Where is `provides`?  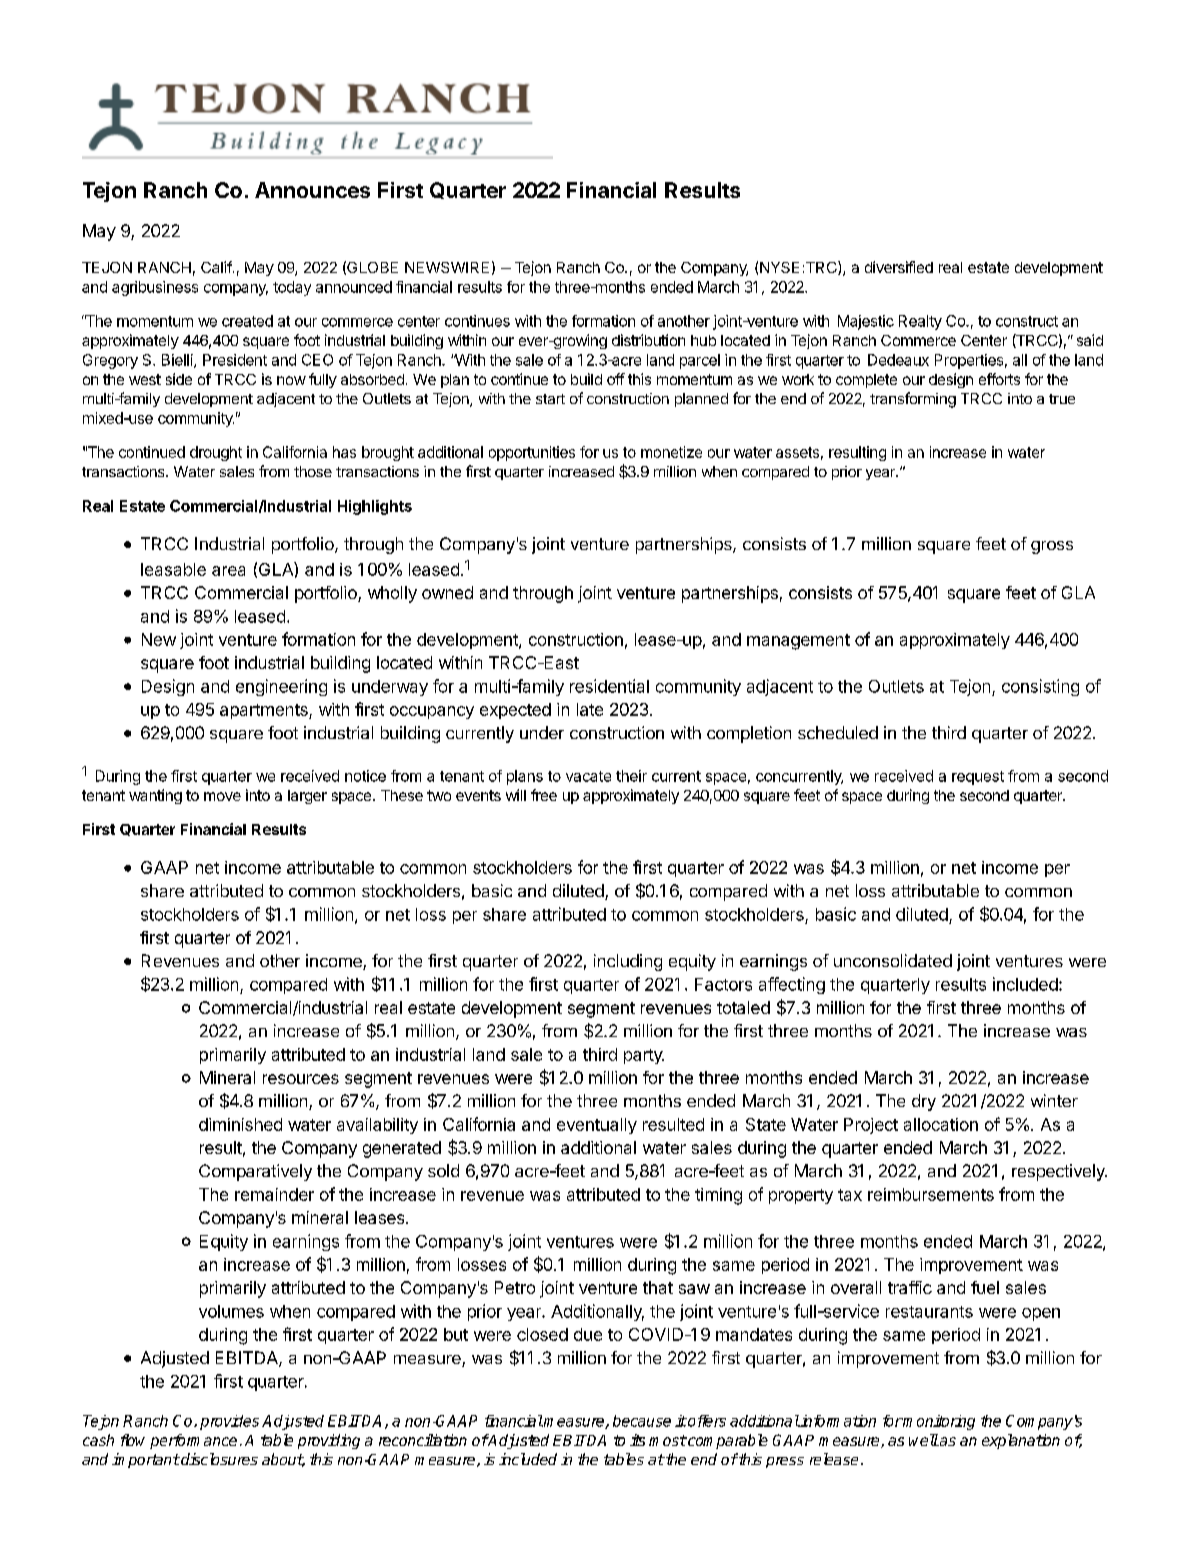 provides is located at coordinates (229, 1422).
